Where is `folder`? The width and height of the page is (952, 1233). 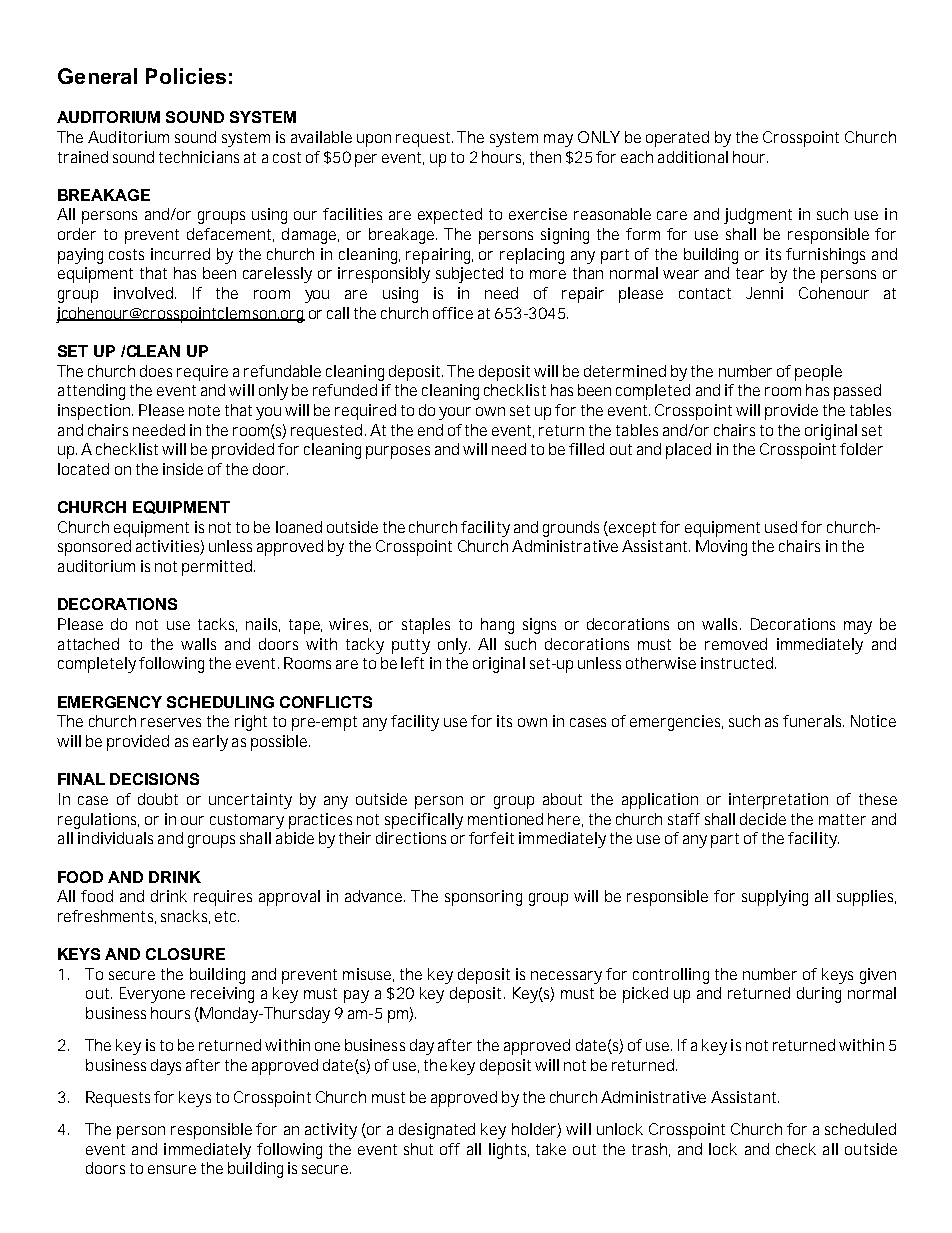 folder is located at coordinates (861, 449).
